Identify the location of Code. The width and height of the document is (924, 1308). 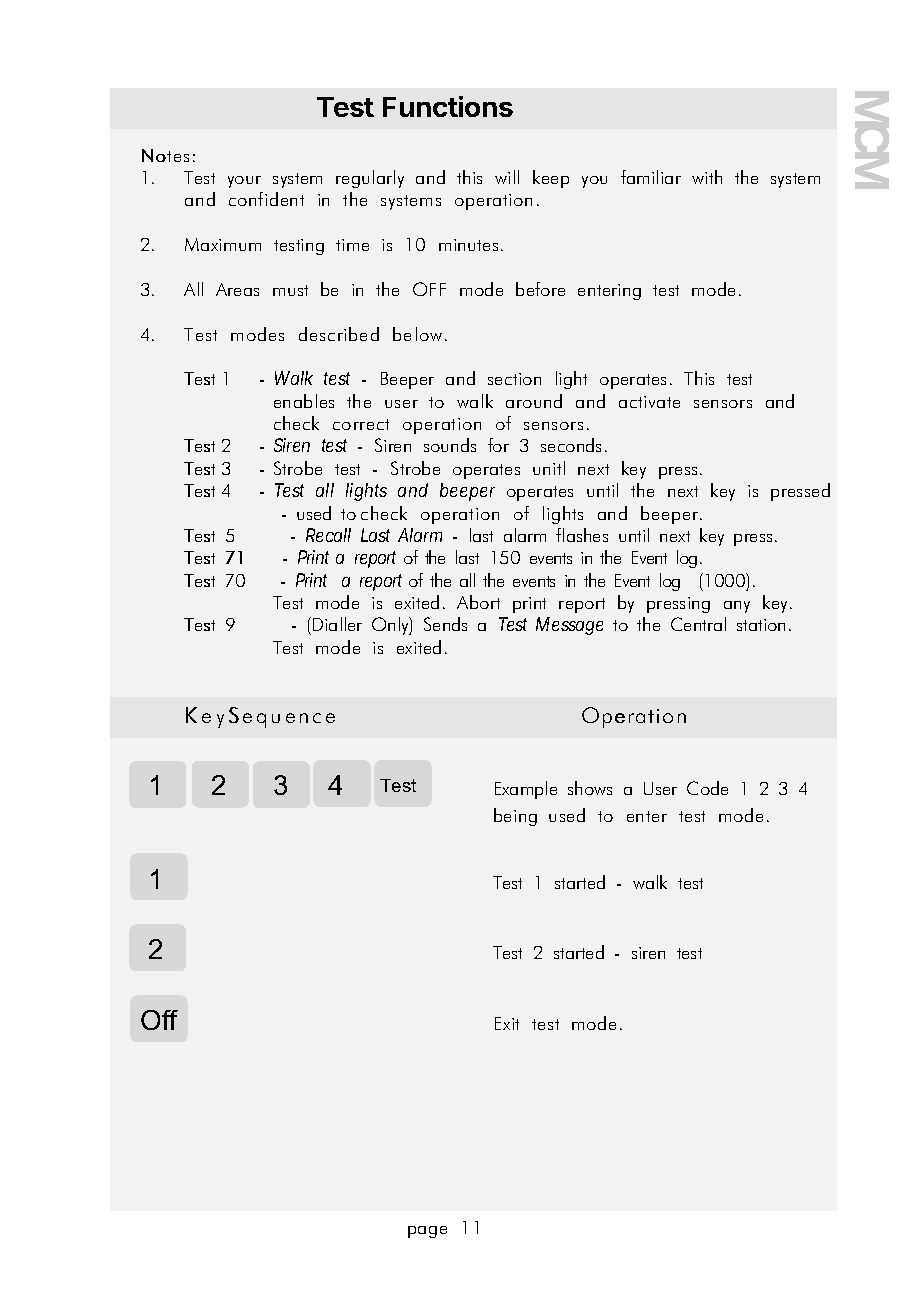
(707, 788).
